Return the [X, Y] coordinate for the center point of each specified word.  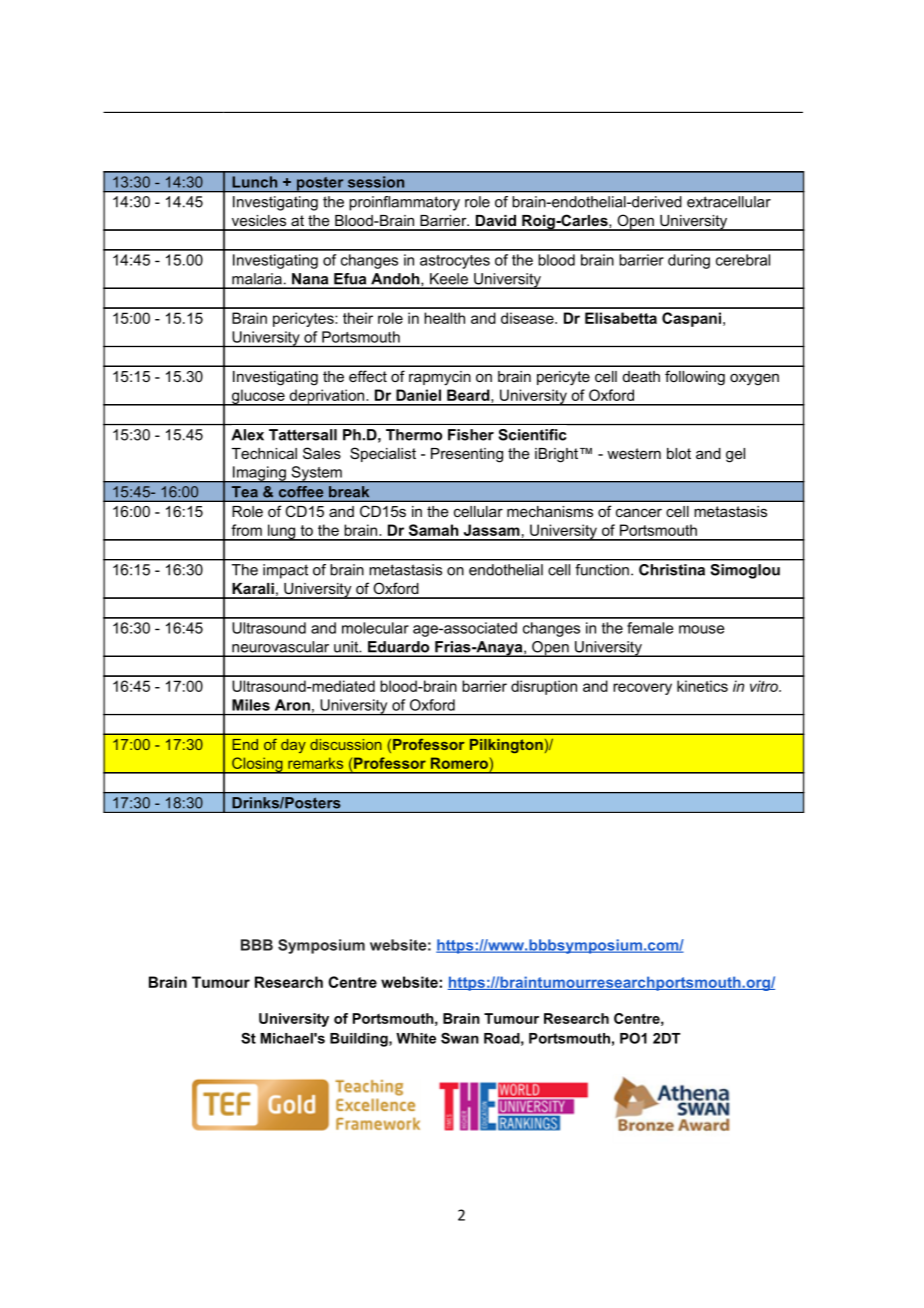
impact [285, 571]
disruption [544, 687]
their [358, 318]
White [416, 1038]
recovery [642, 689]
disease [528, 318]
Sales [322, 453]
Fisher [471, 435]
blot [679, 453]
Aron [292, 705]
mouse [701, 629]
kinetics [702, 686]
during [689, 261]
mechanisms [550, 511]
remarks [315, 763]
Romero [459, 763]
